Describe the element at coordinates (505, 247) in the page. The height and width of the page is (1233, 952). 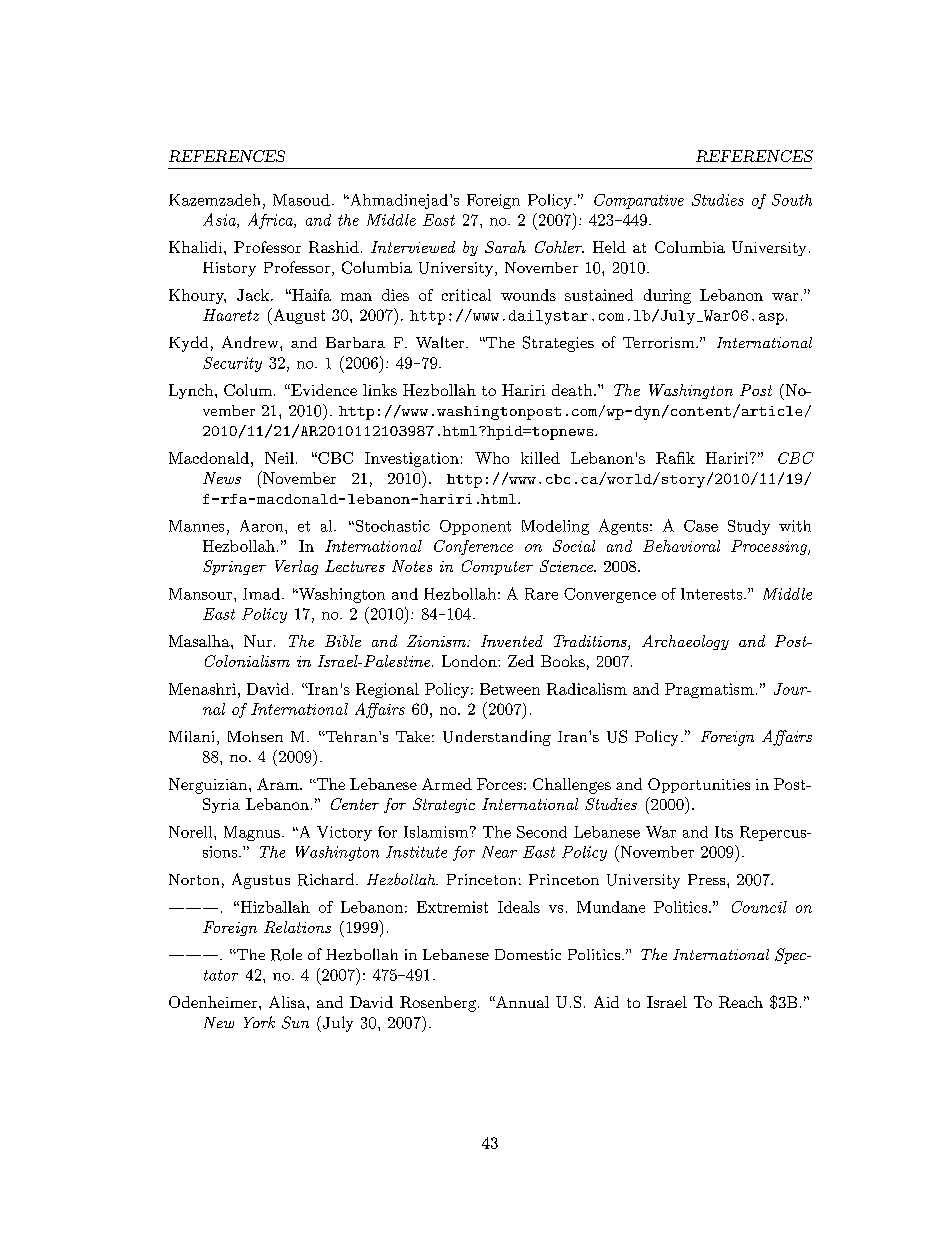
I see `Sarah` at that location.
